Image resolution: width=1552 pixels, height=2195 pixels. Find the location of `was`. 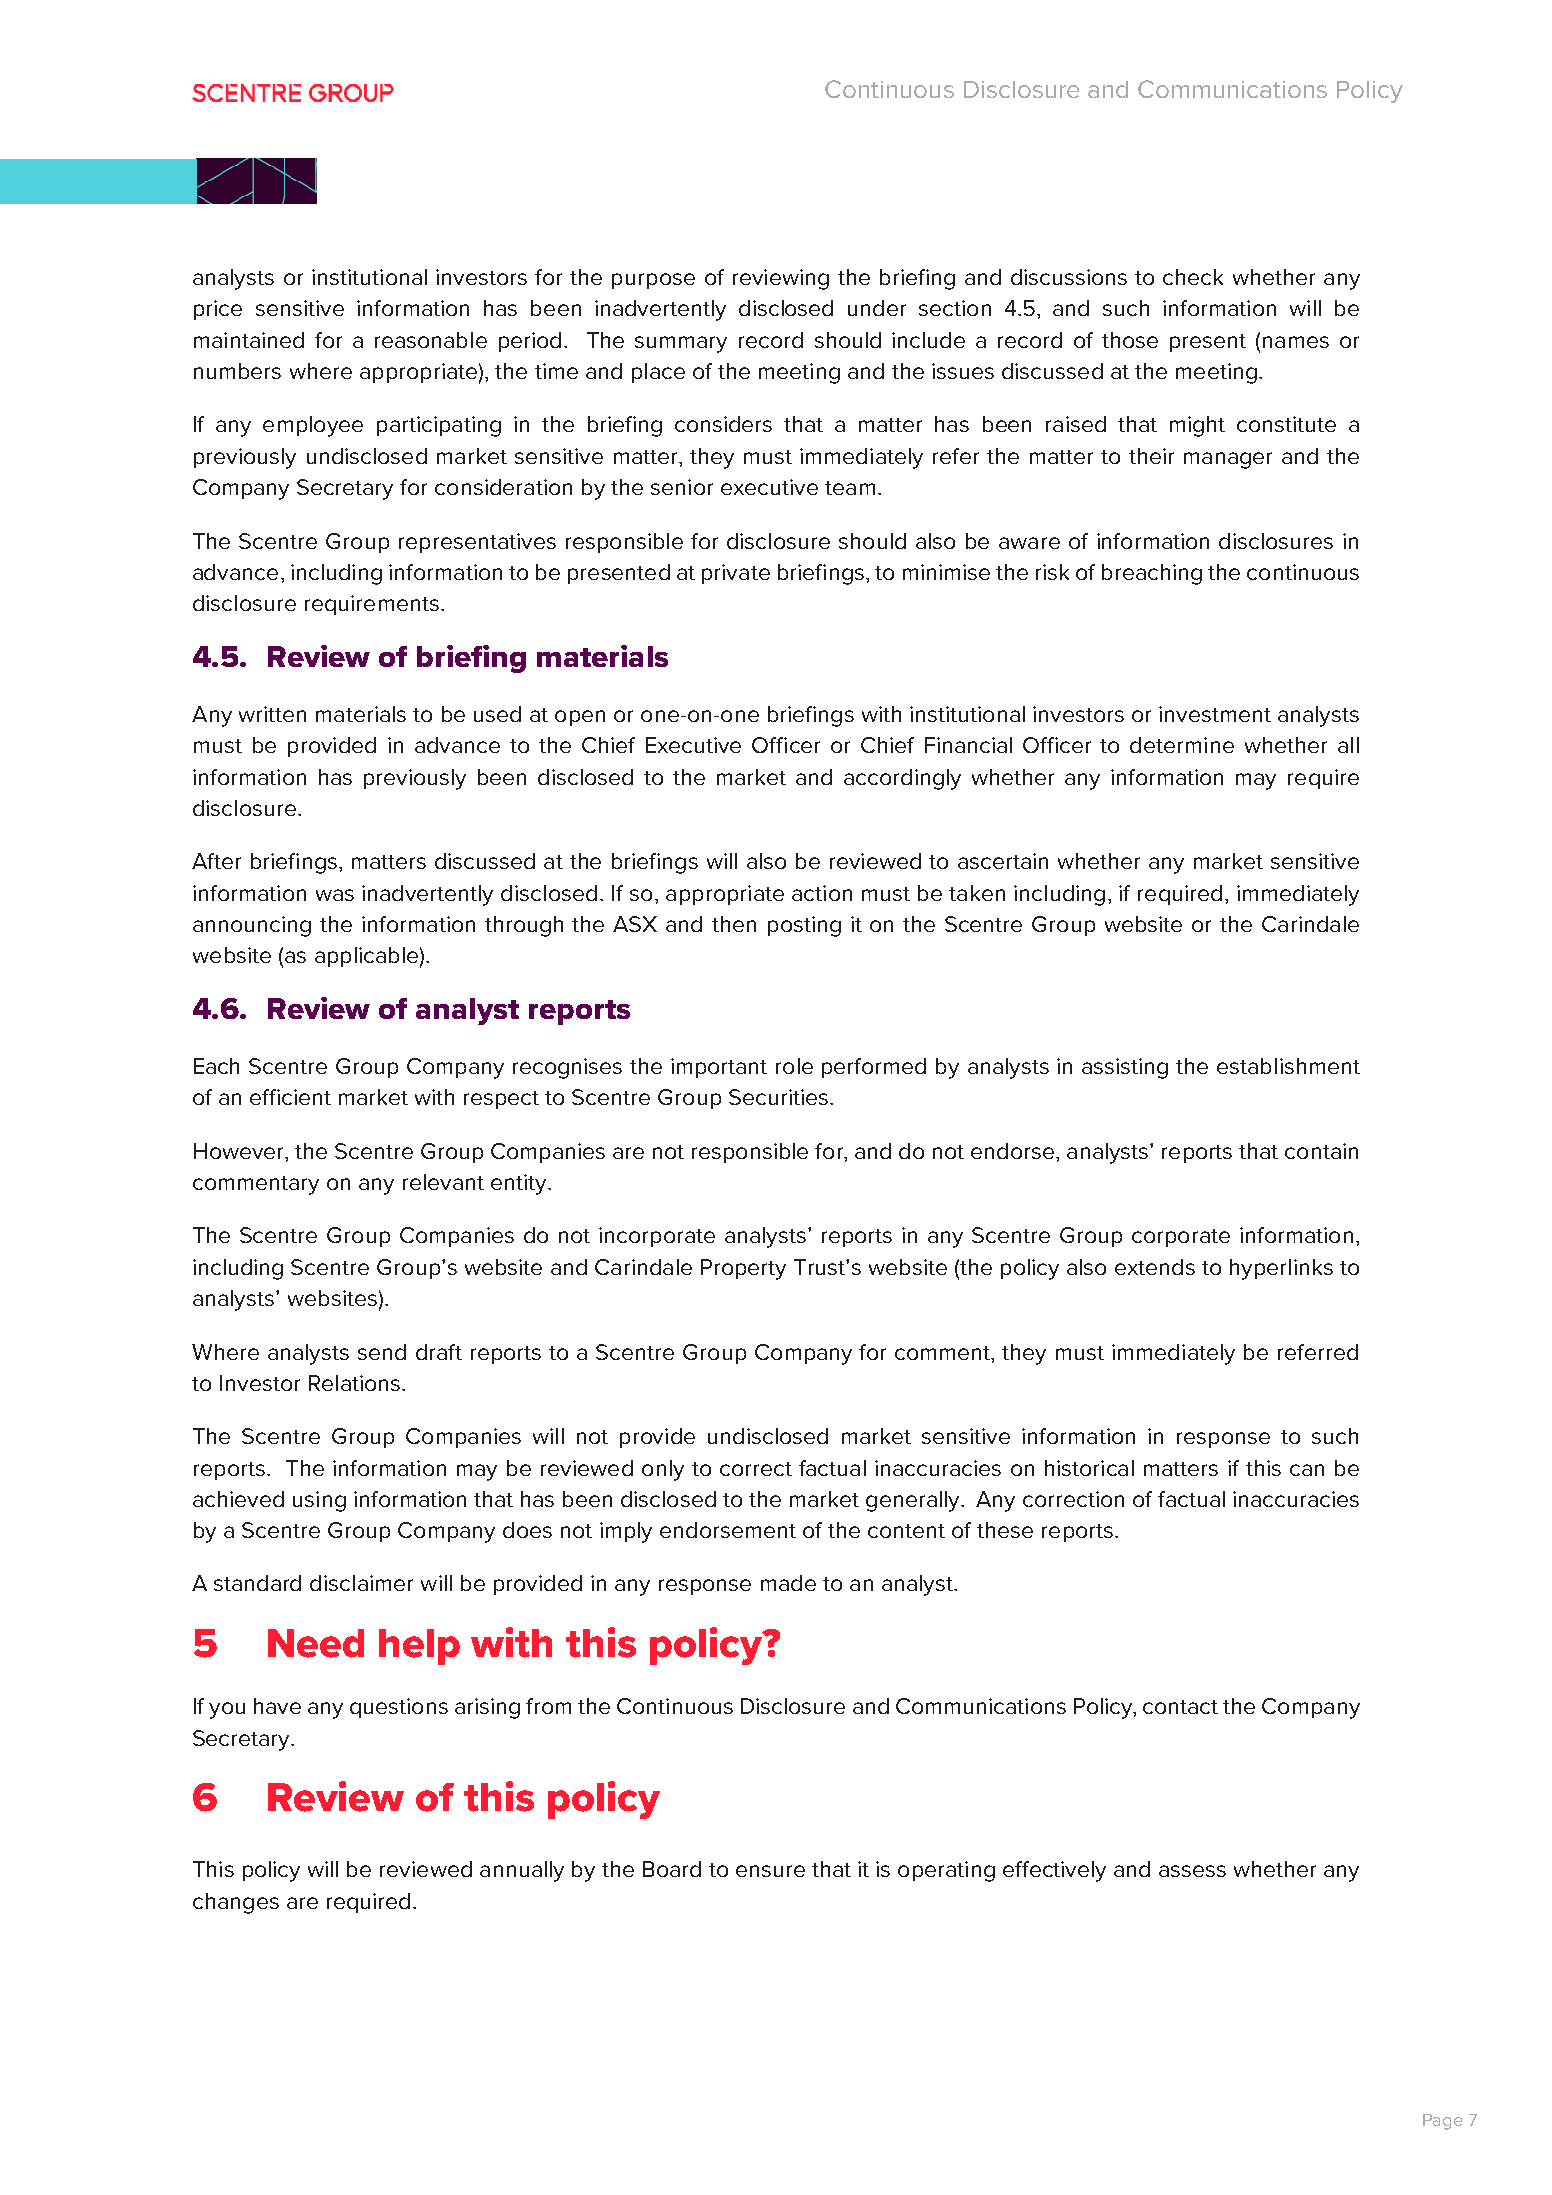

was is located at coordinates (335, 895).
